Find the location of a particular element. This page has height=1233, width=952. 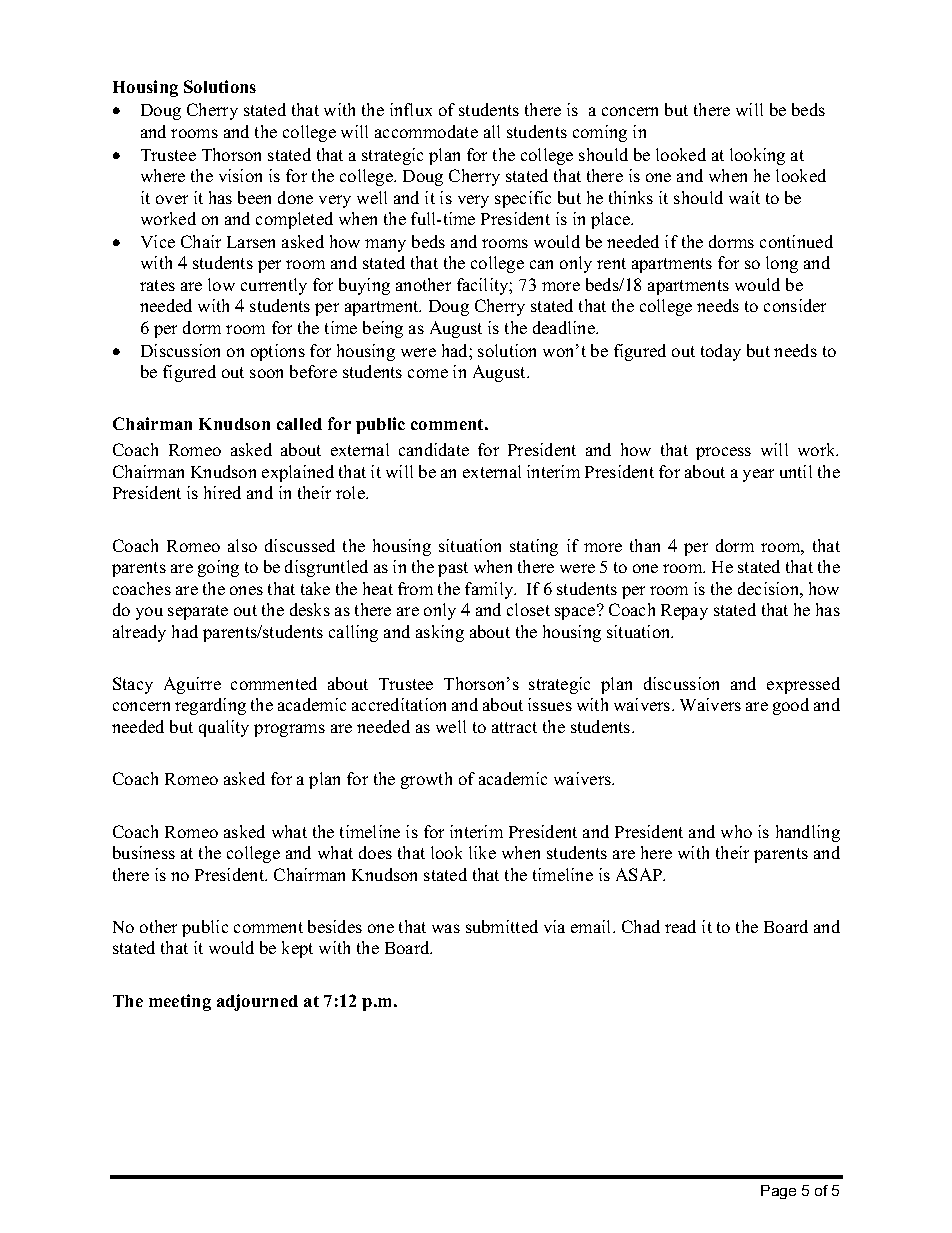

candidate is located at coordinates (434, 449).
